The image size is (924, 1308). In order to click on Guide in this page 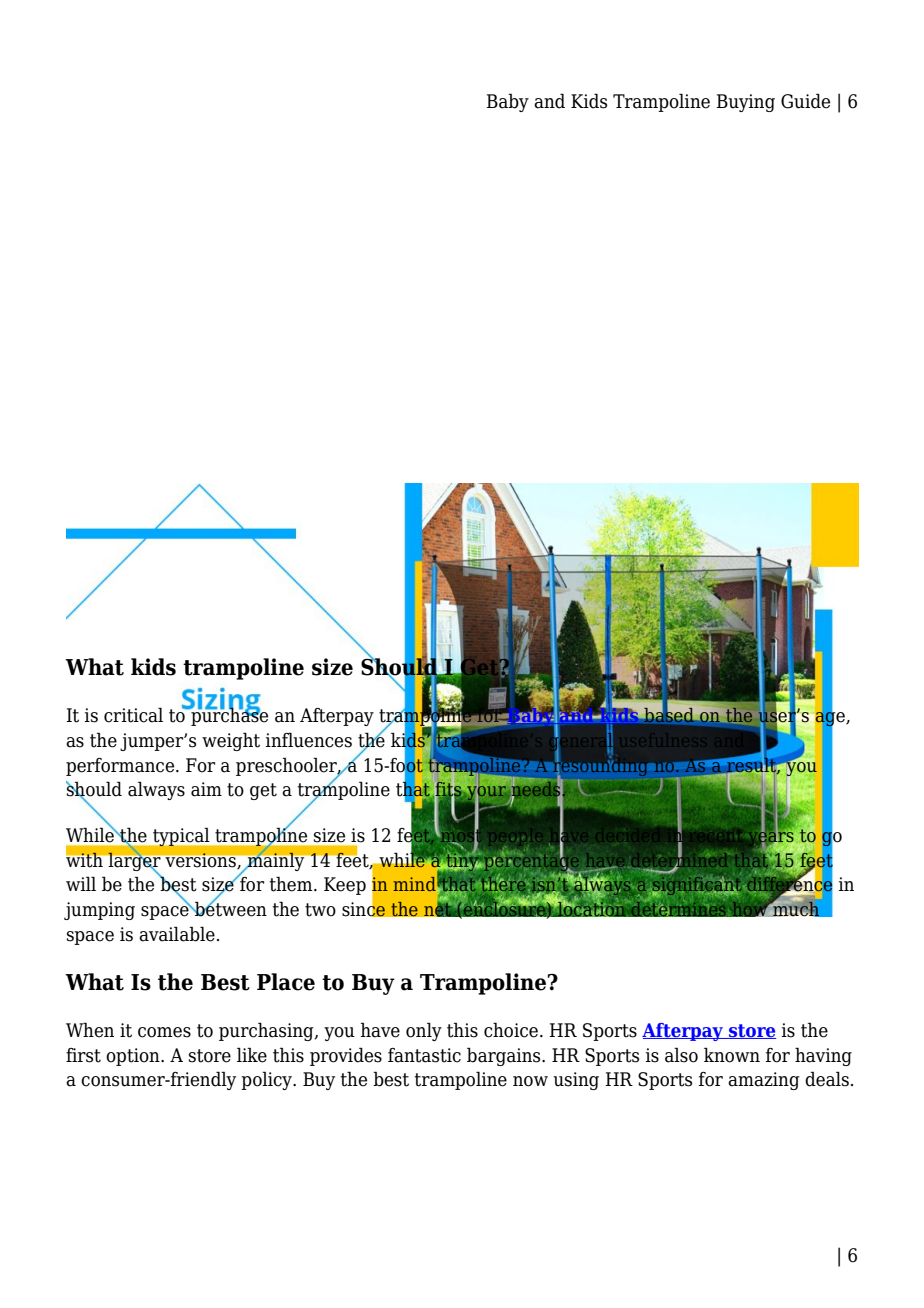, I will do `click(805, 101)`.
